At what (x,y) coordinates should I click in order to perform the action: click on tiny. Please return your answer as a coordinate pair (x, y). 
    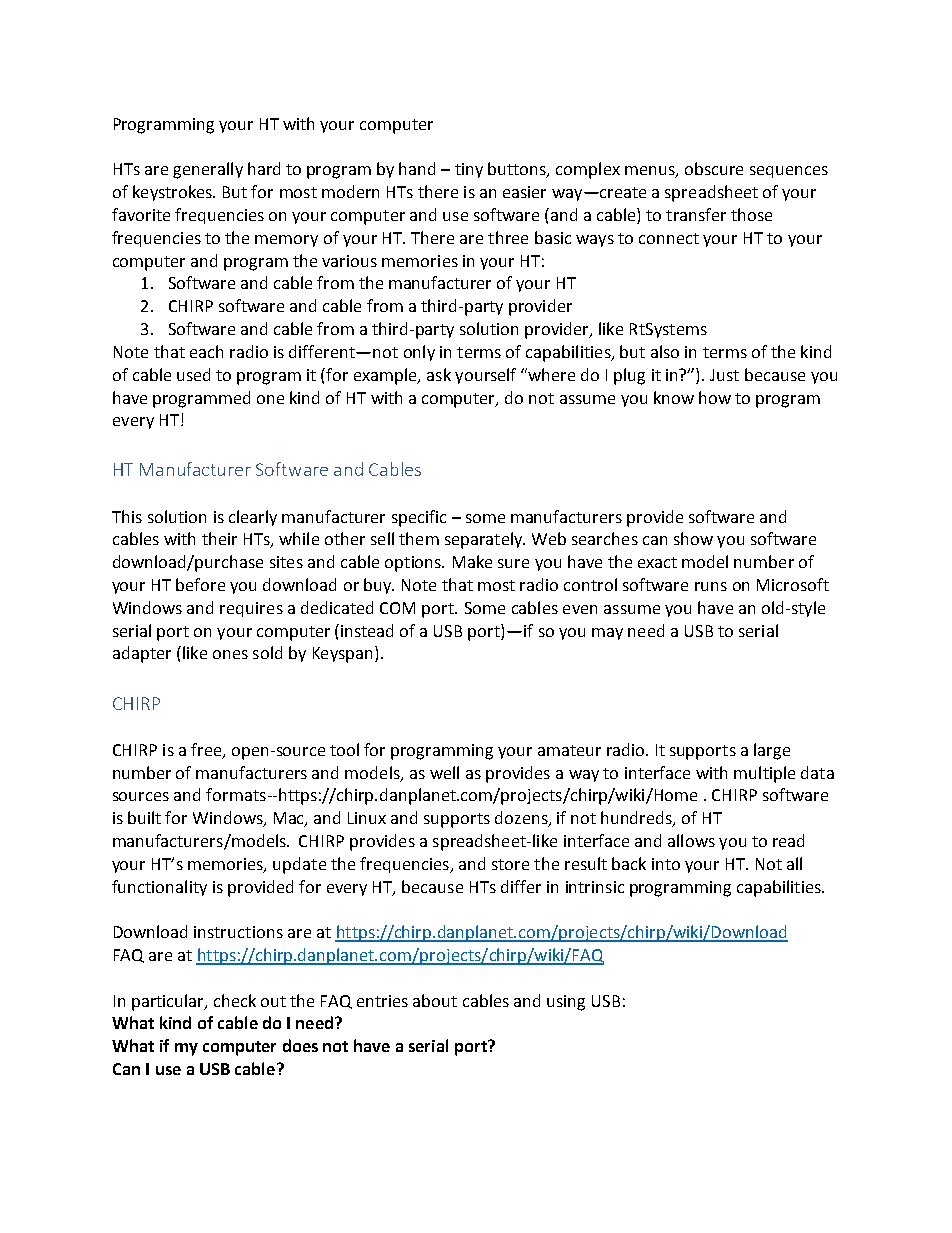
    Looking at the image, I should click on (469, 170).
